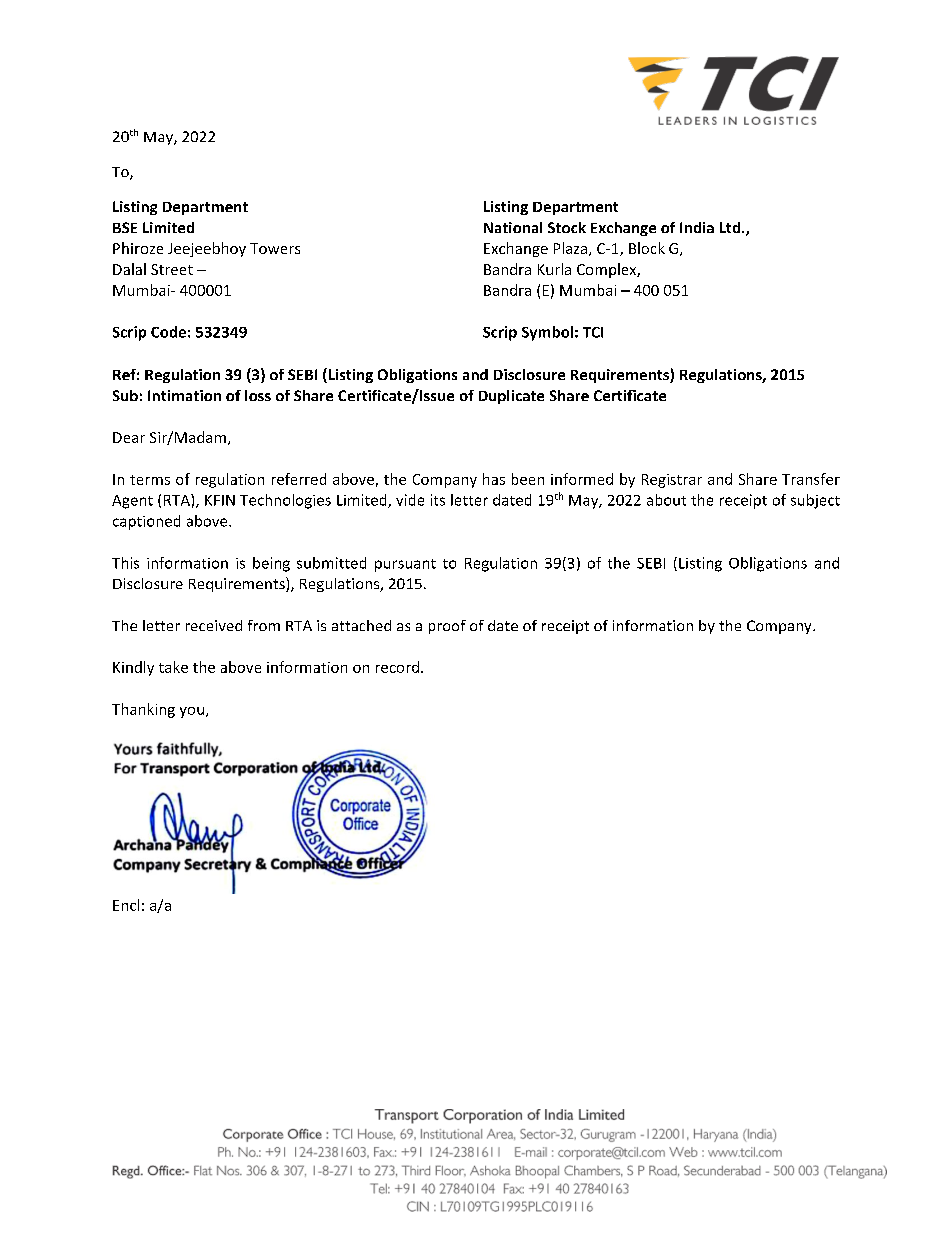 This document has height=1233, width=952. I want to click on National, so click(513, 227).
